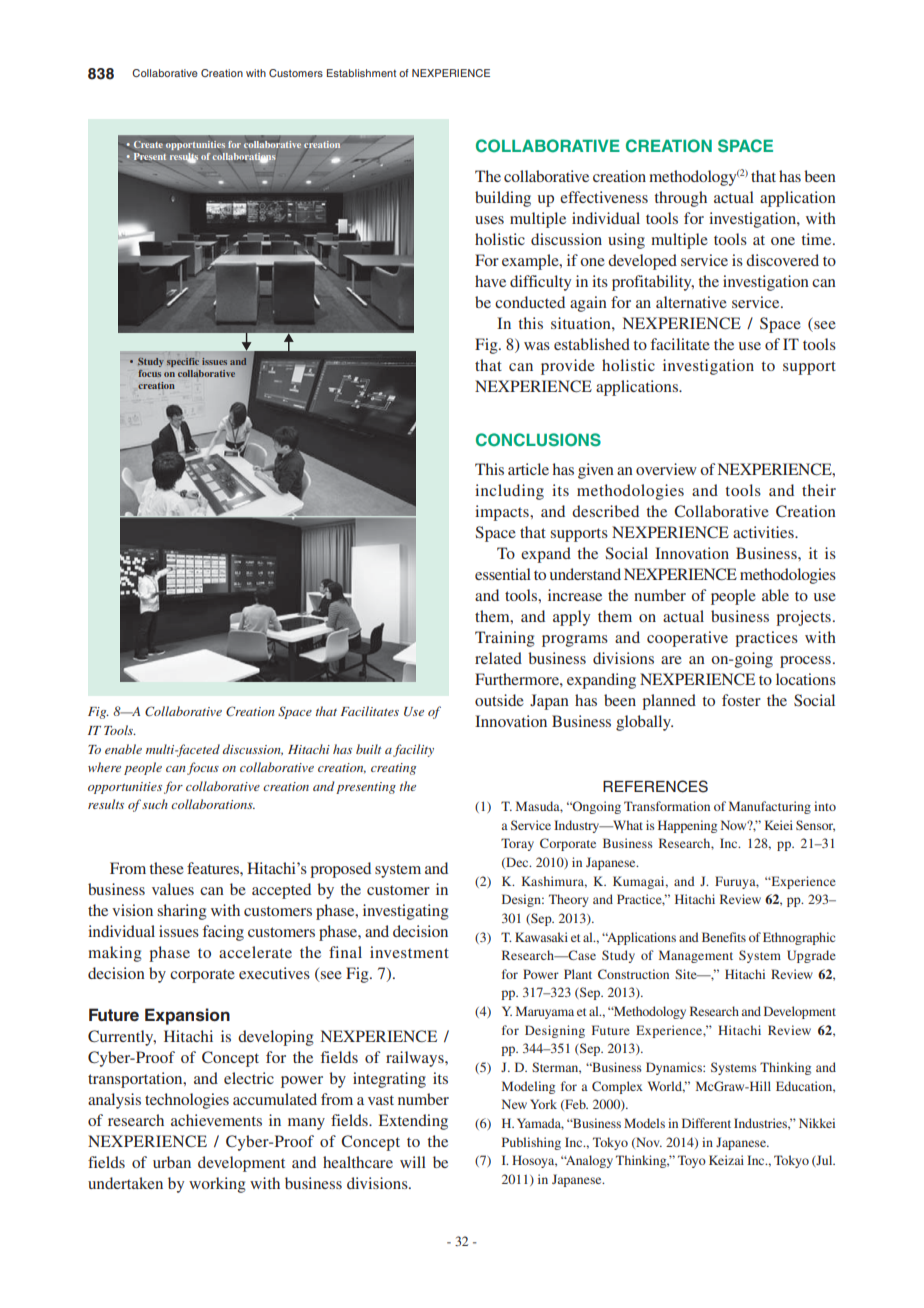 The width and height of the screenshot is (924, 1308). Describe the element at coordinates (361, 73) in the screenshot. I see `Establishment` at that location.
